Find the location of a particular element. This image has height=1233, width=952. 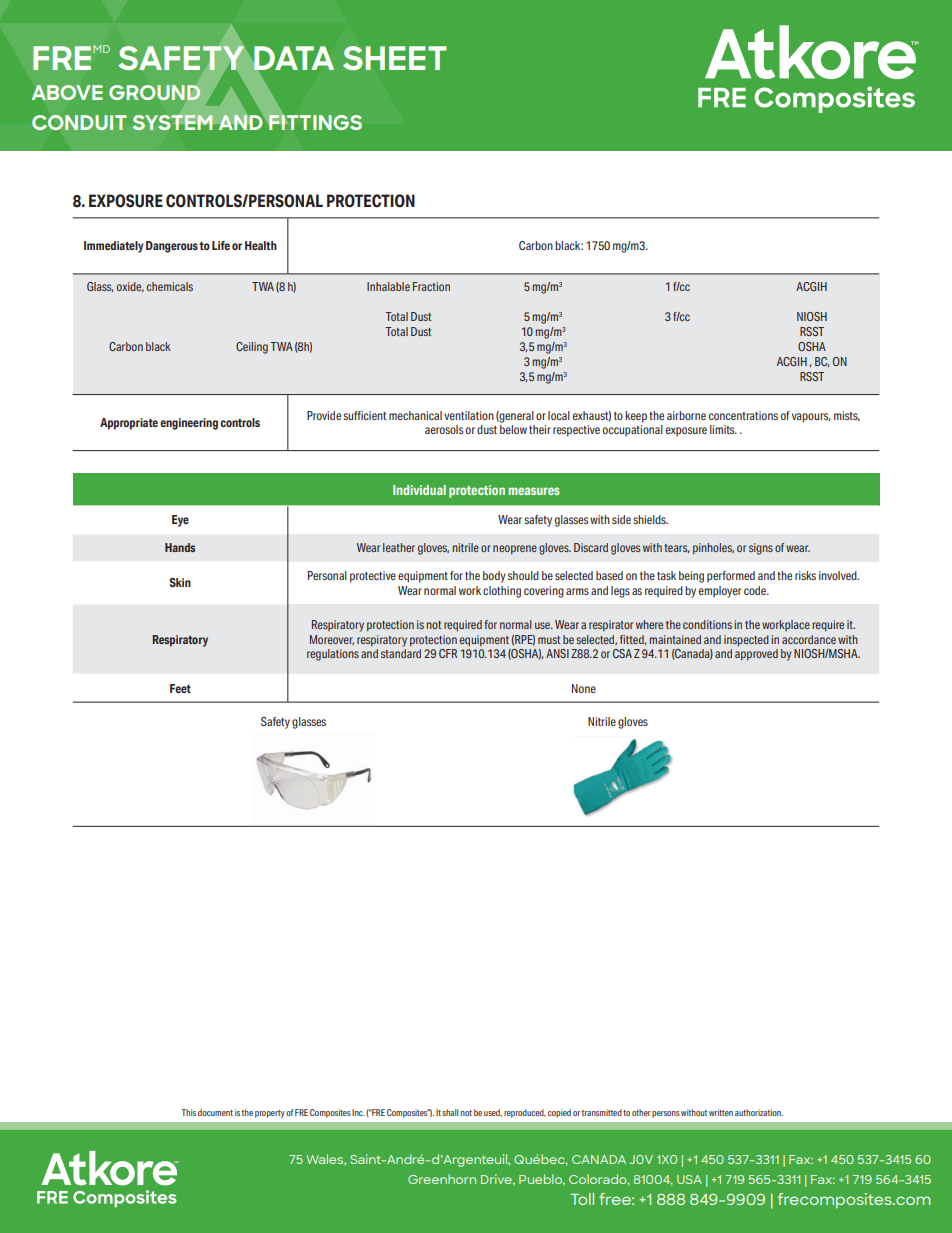

CFR is located at coordinates (448, 653).
